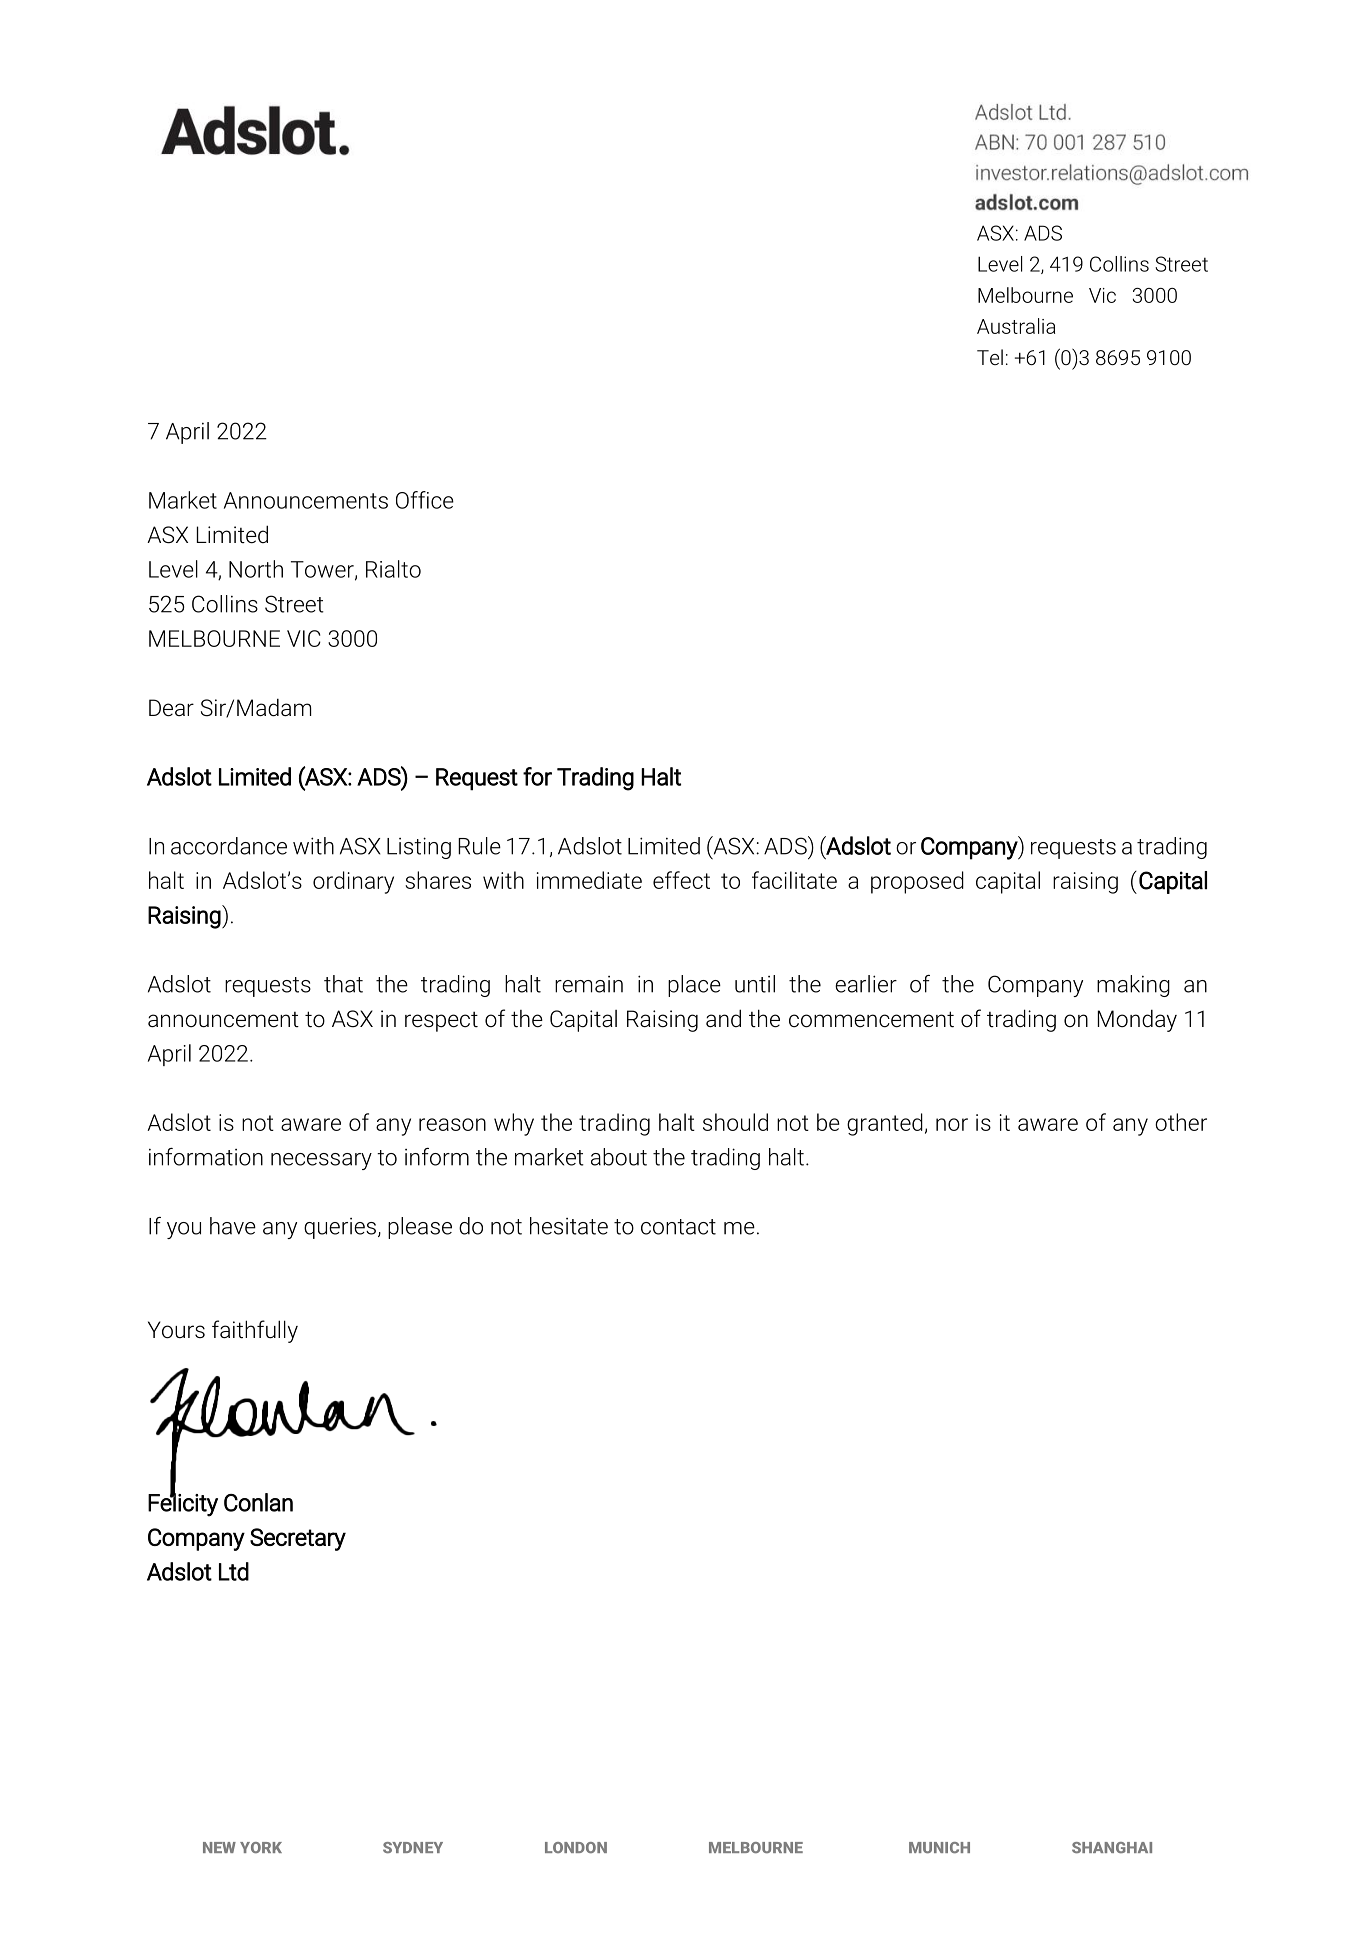  I want to click on Monday, so click(1137, 1021).
